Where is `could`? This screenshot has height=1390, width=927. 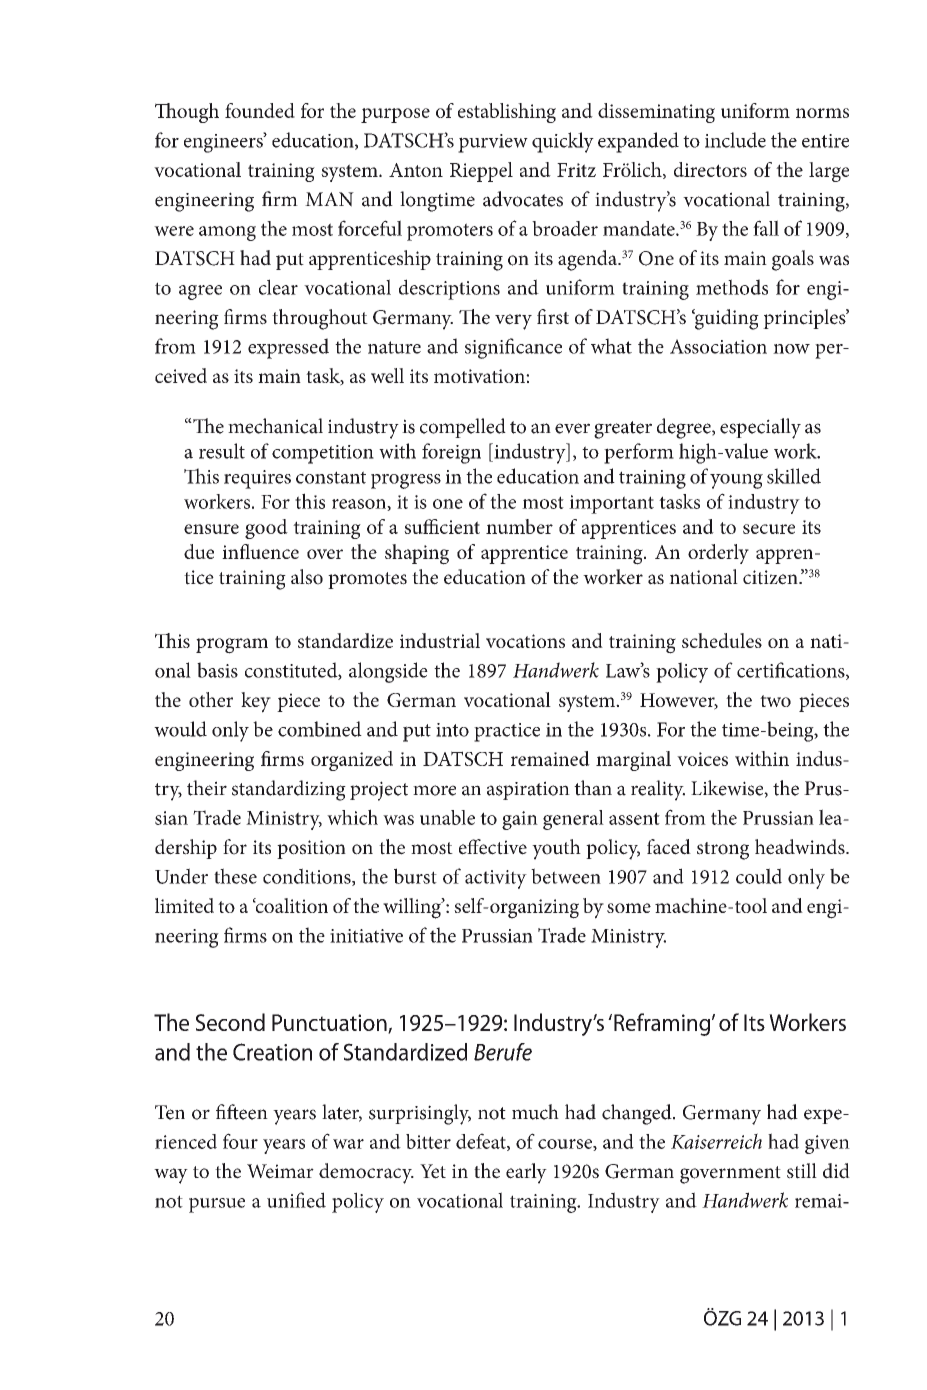 could is located at coordinates (759, 876).
